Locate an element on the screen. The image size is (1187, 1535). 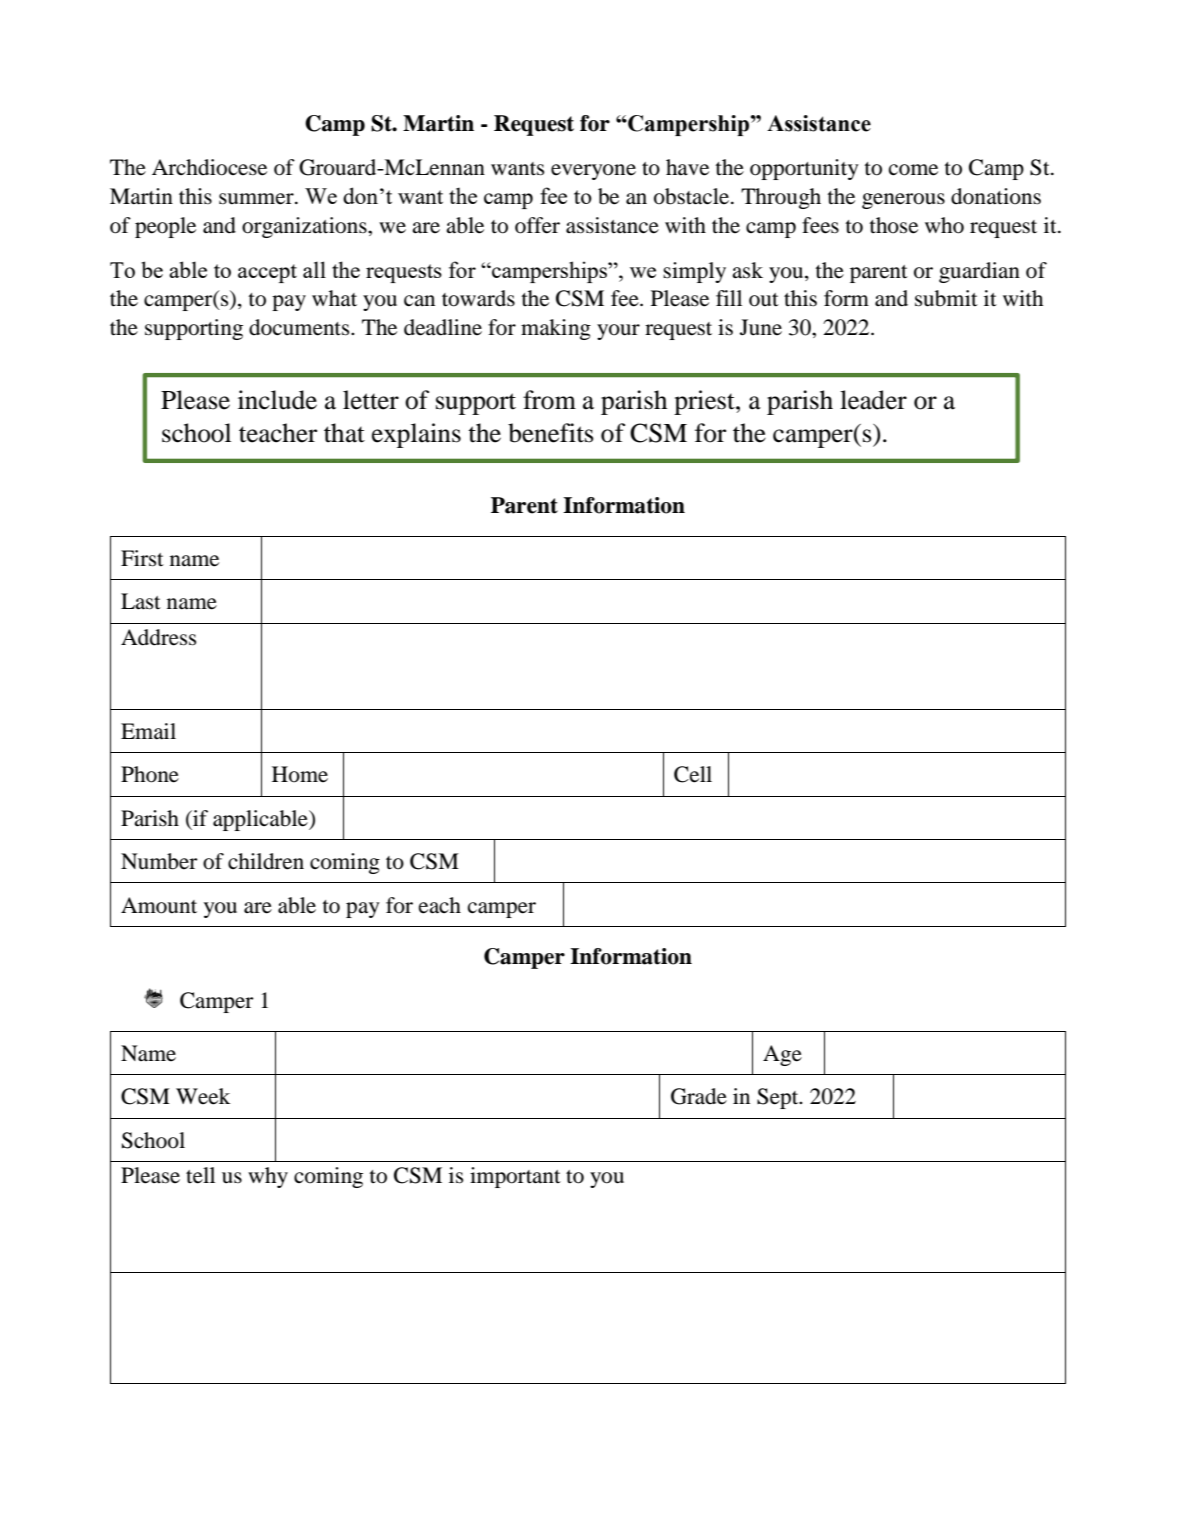
benefits is located at coordinates (551, 433).
